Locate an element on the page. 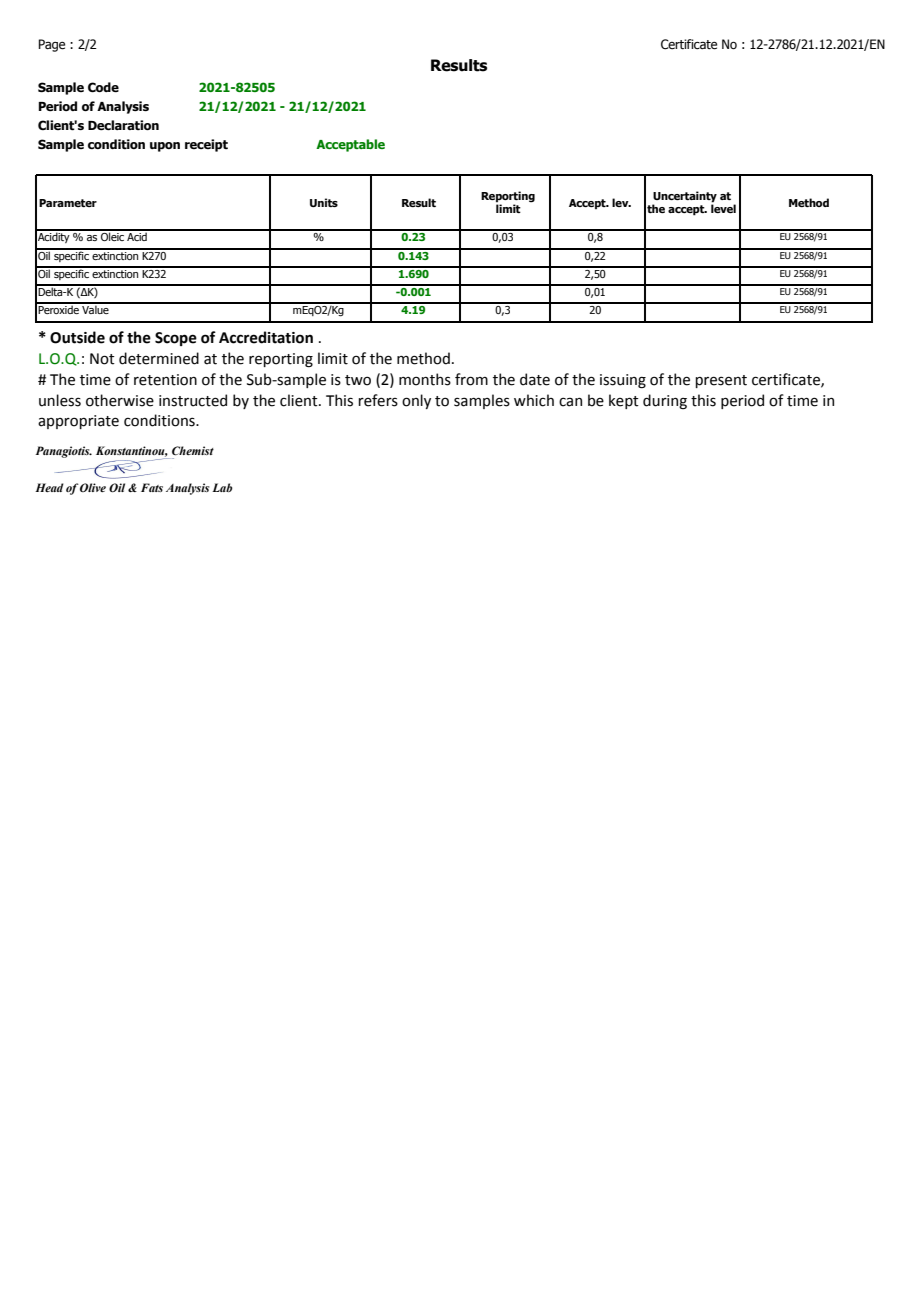 The width and height of the image is (924, 1308). Code is located at coordinates (103, 87).
